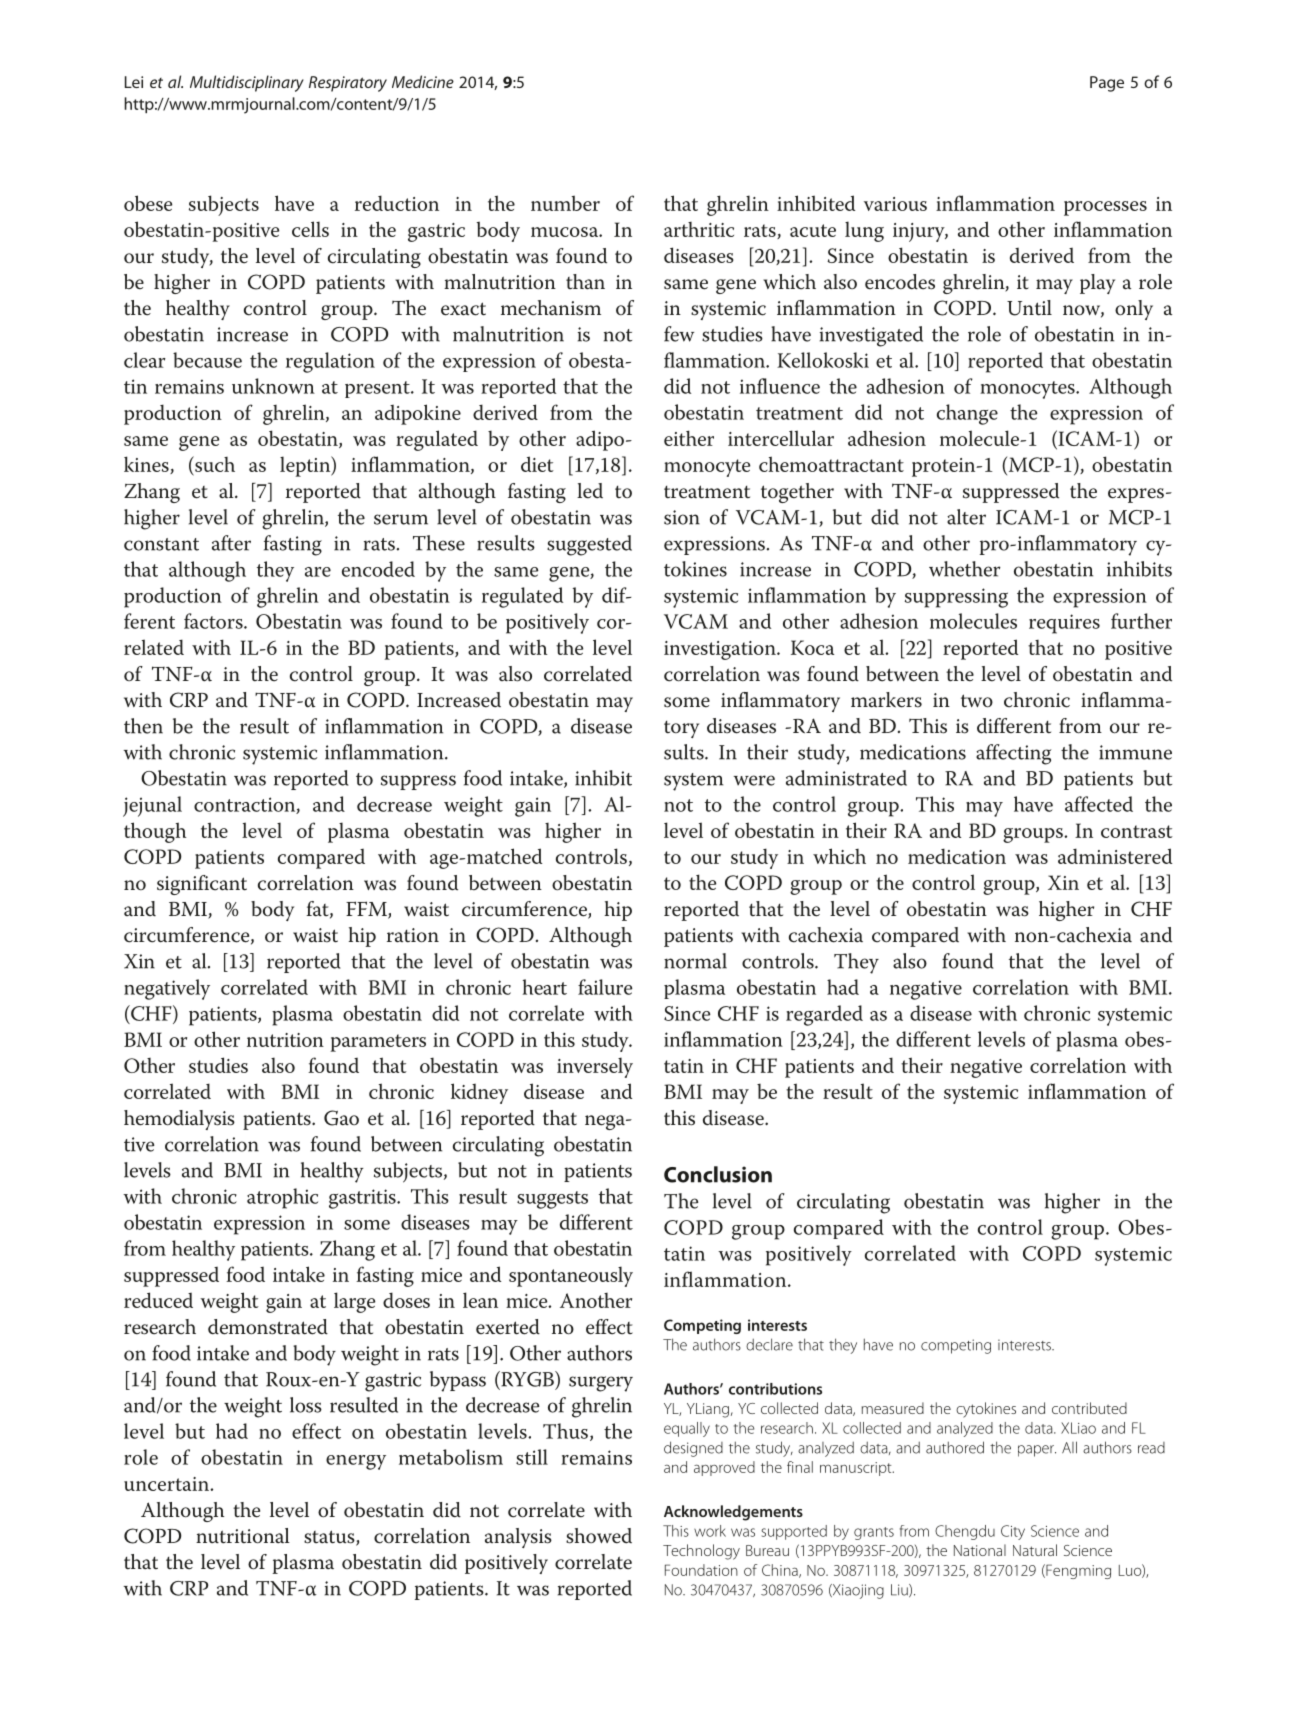  What do you see at coordinates (565, 203) in the screenshot?
I see `number` at bounding box center [565, 203].
